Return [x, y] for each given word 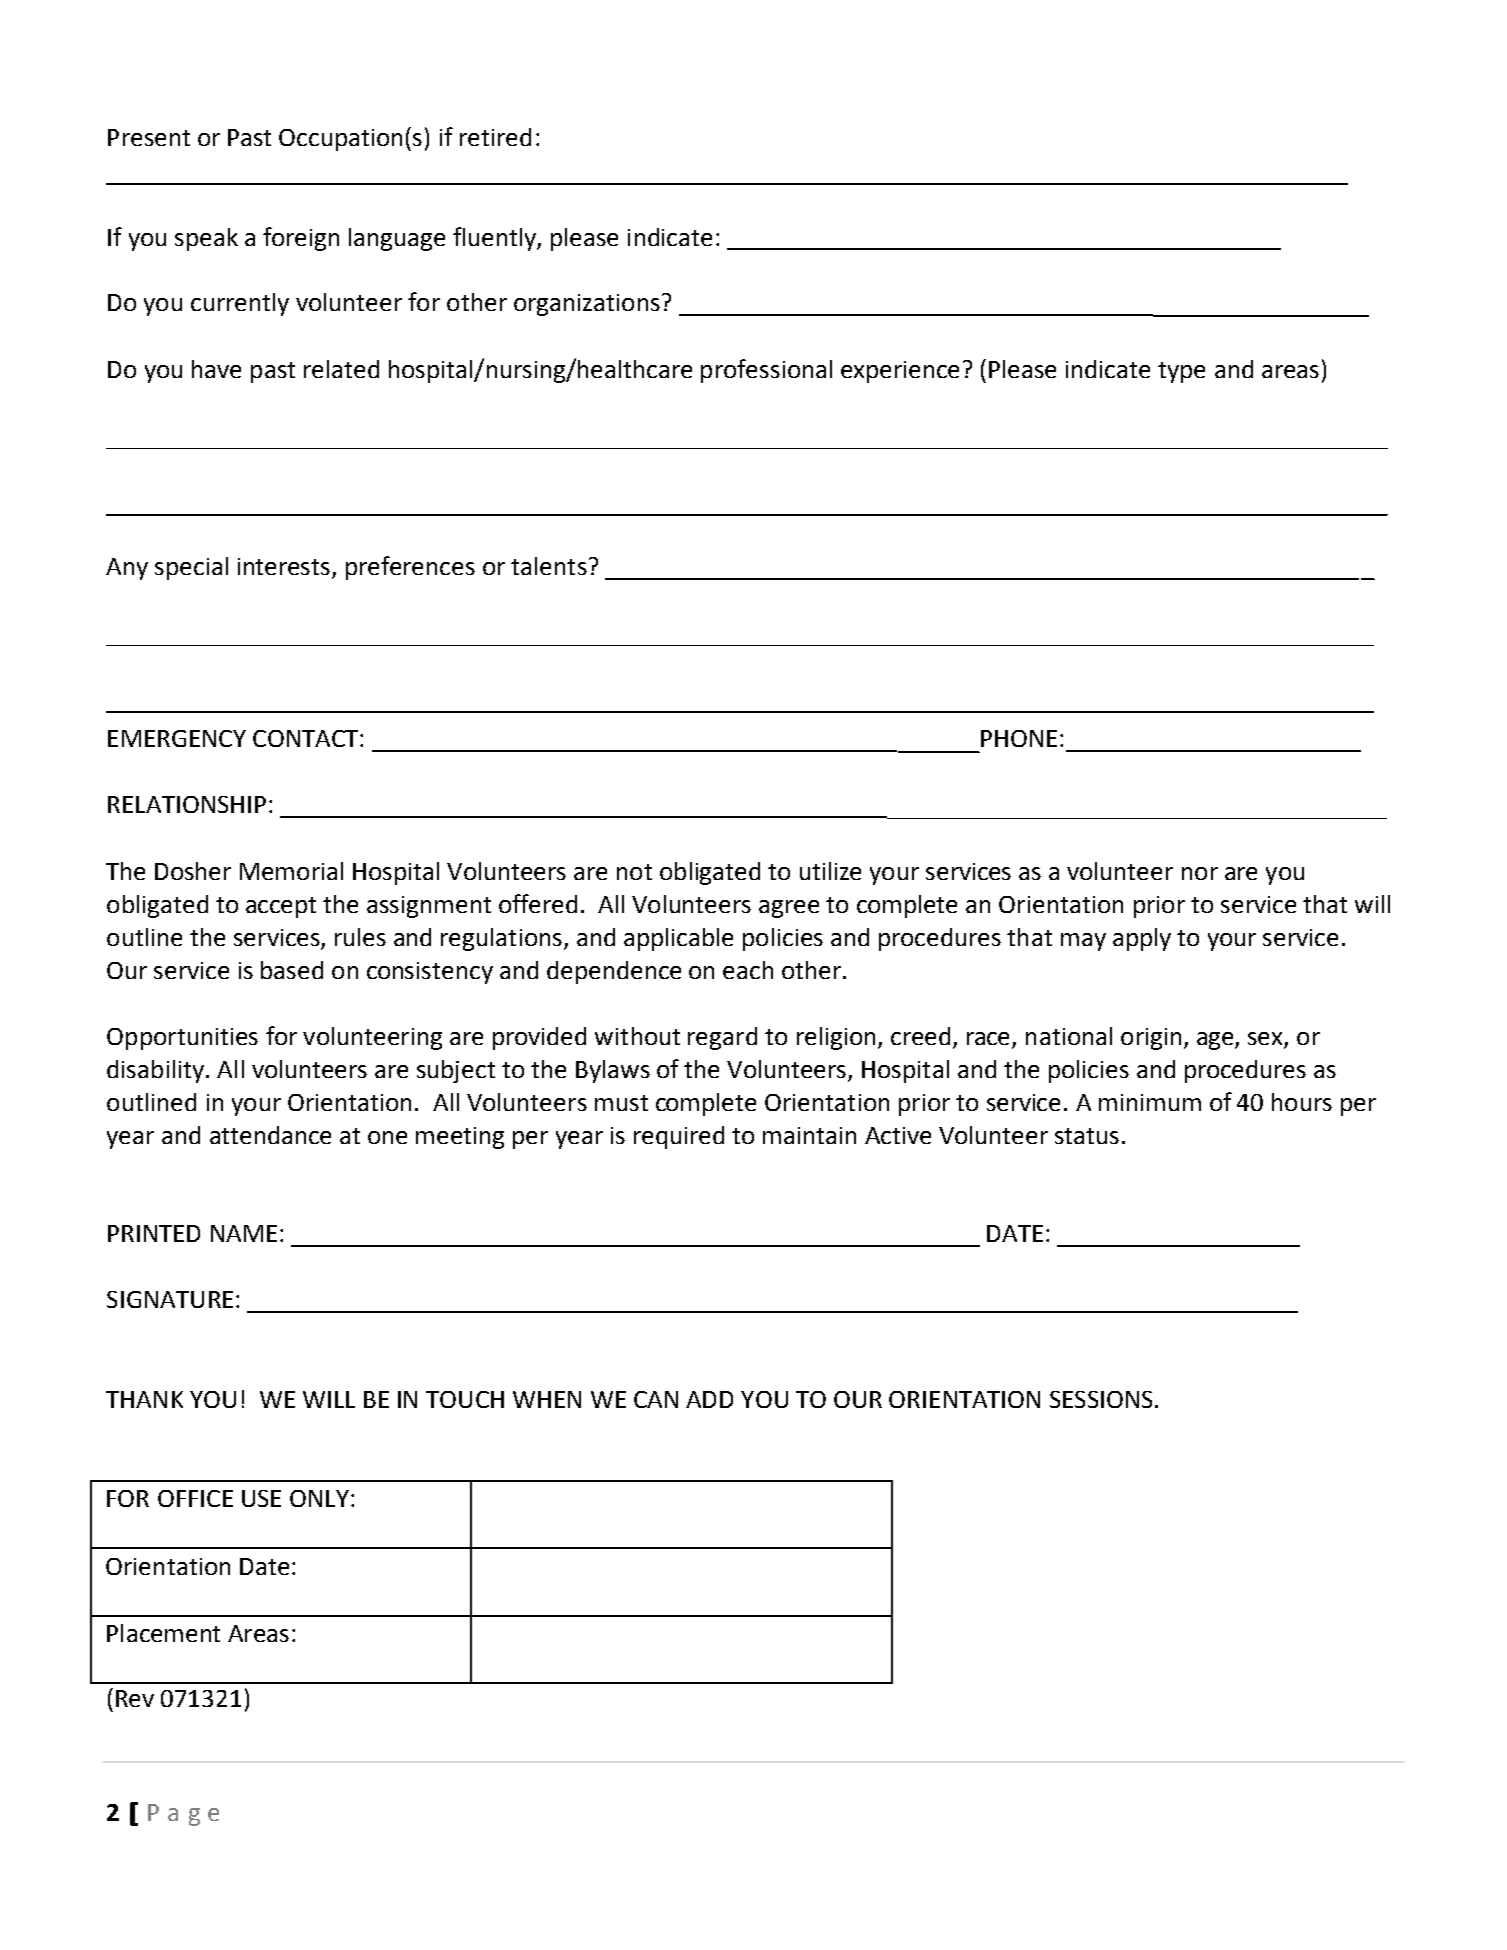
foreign [301, 239]
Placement [163, 1633]
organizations [587, 305]
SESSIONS [1101, 1399]
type [1181, 372]
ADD [709, 1399]
